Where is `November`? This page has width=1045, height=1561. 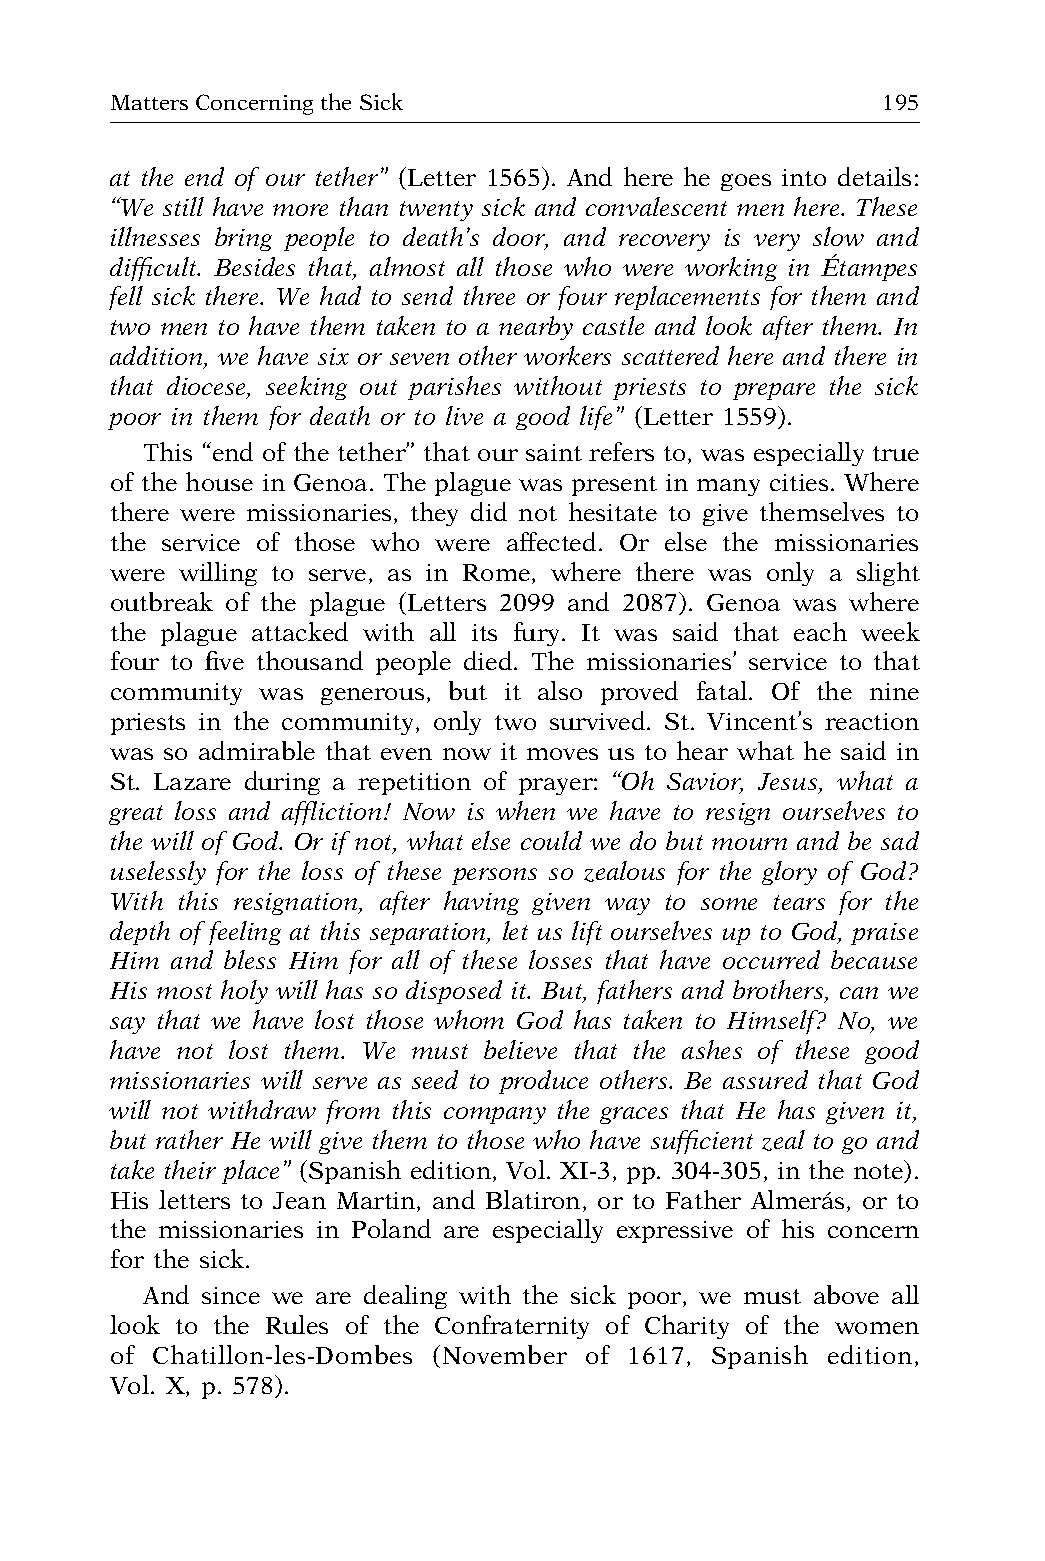 November is located at coordinates (505, 1354).
